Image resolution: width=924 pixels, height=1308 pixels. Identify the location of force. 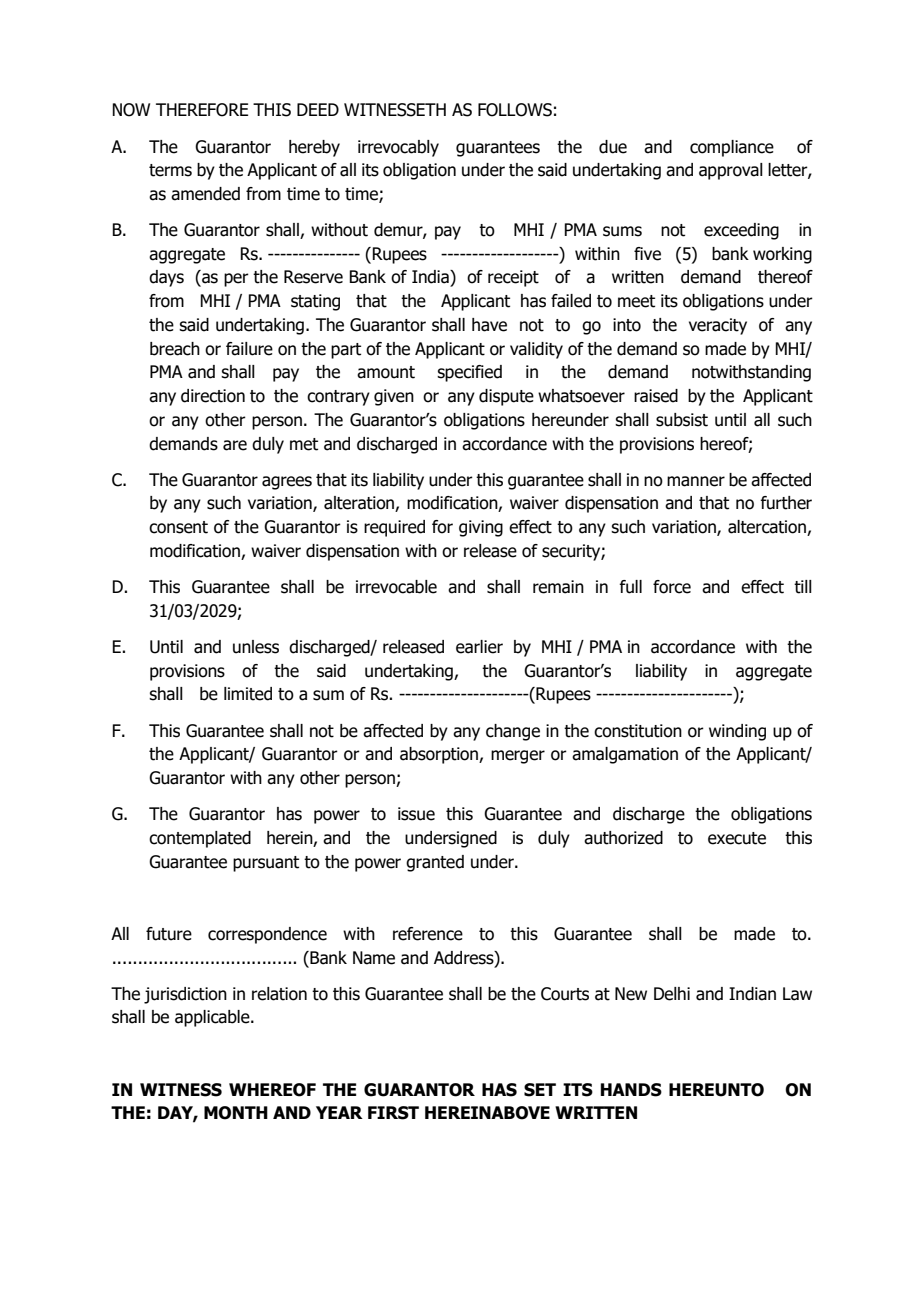
(672, 587).
